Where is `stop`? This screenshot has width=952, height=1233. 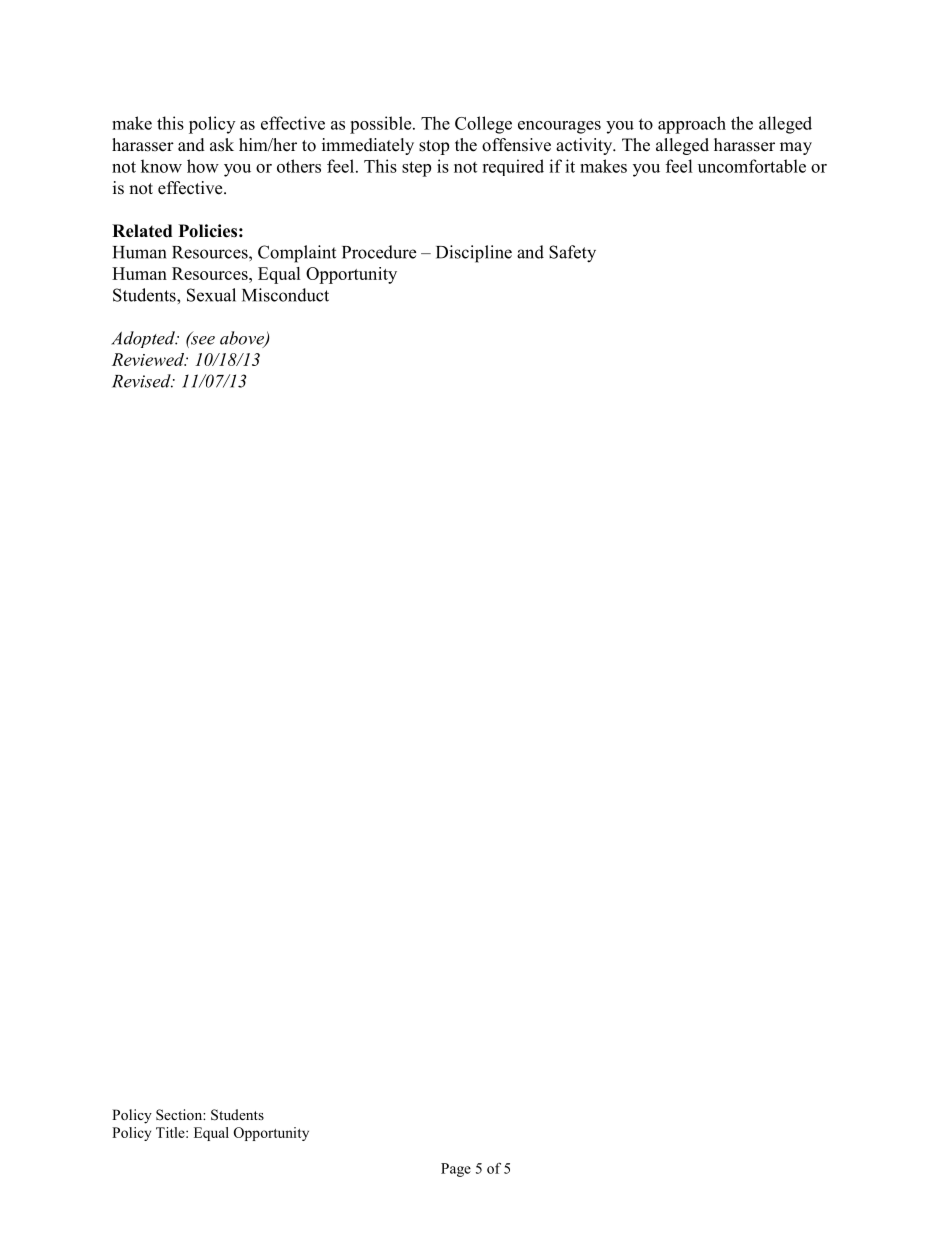 stop is located at coordinates (434, 147).
